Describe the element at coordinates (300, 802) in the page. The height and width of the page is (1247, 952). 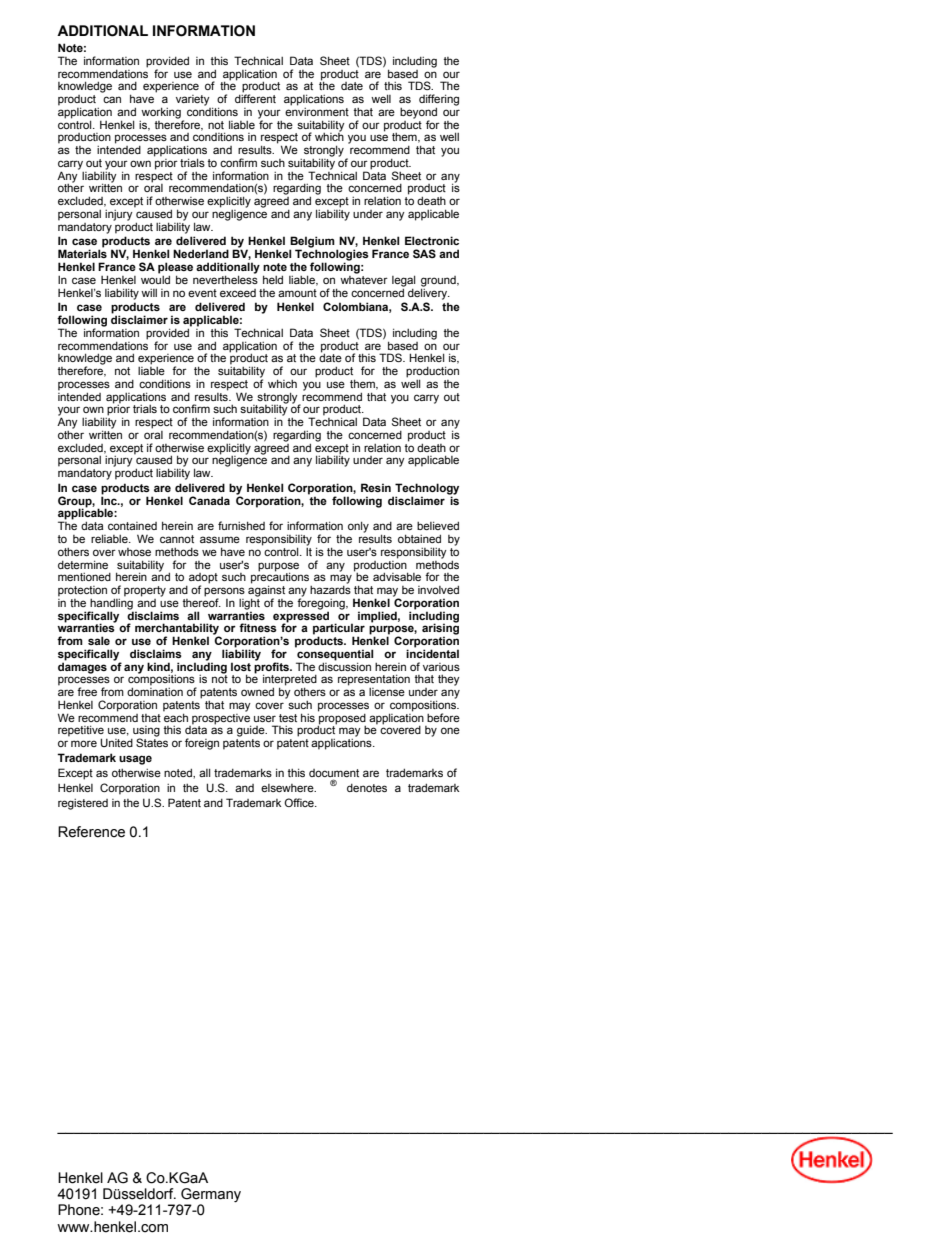
I see `Office` at that location.
